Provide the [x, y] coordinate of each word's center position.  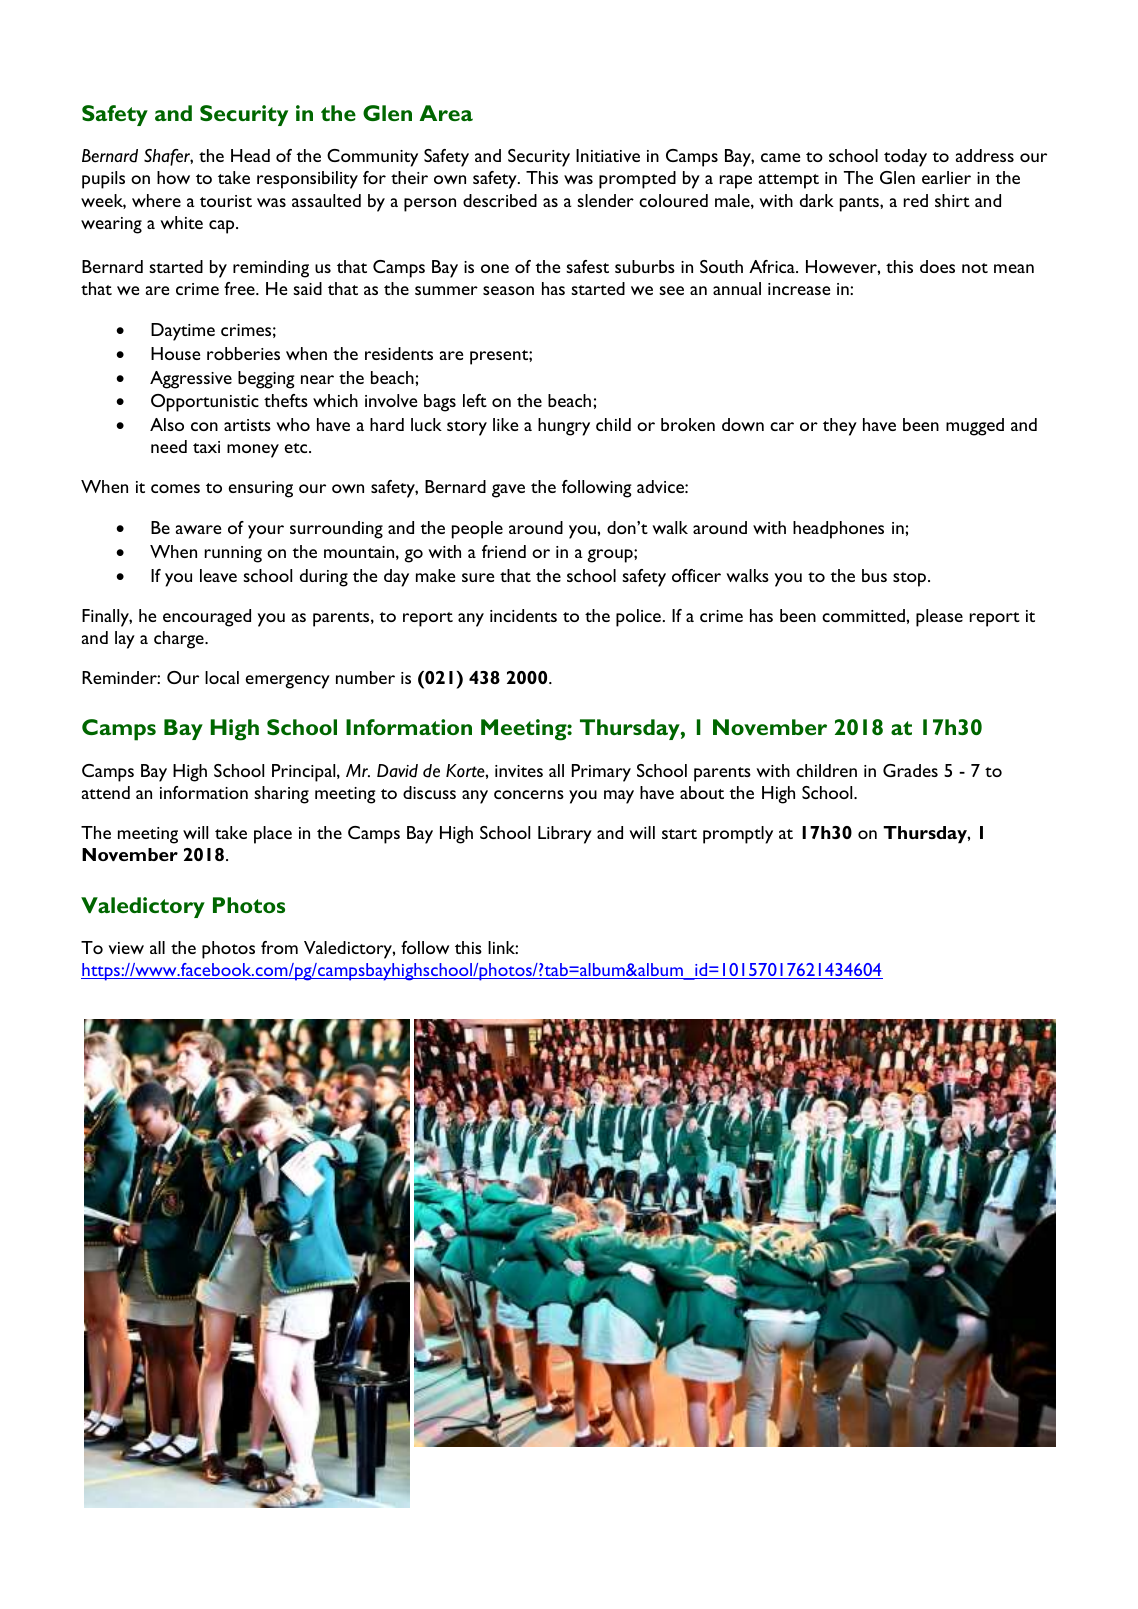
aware [198, 529]
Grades [910, 770]
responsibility [307, 180]
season [508, 290]
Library [565, 835]
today [905, 158]
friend [504, 551]
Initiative [608, 155]
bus [874, 575]
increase [799, 289]
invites [519, 771]
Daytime [183, 332]
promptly [738, 835]
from [279, 947]
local [222, 677]
